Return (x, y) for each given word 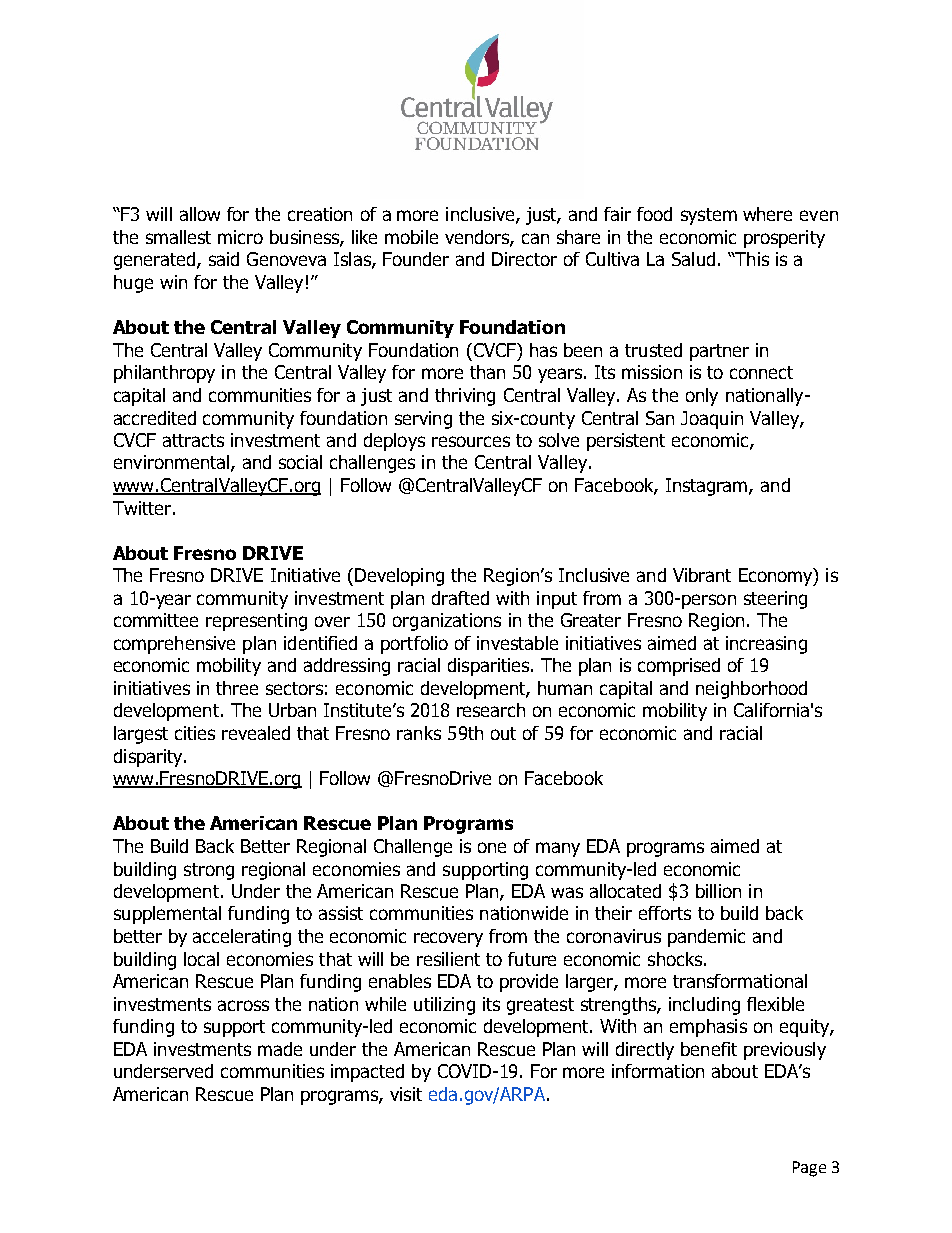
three (237, 688)
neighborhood (751, 690)
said (224, 259)
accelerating (242, 938)
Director (524, 259)
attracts (193, 440)
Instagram (708, 487)
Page (809, 1169)
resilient (448, 959)
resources (471, 441)
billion (718, 891)
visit (406, 1094)
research (491, 710)
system (709, 216)
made (280, 1049)
